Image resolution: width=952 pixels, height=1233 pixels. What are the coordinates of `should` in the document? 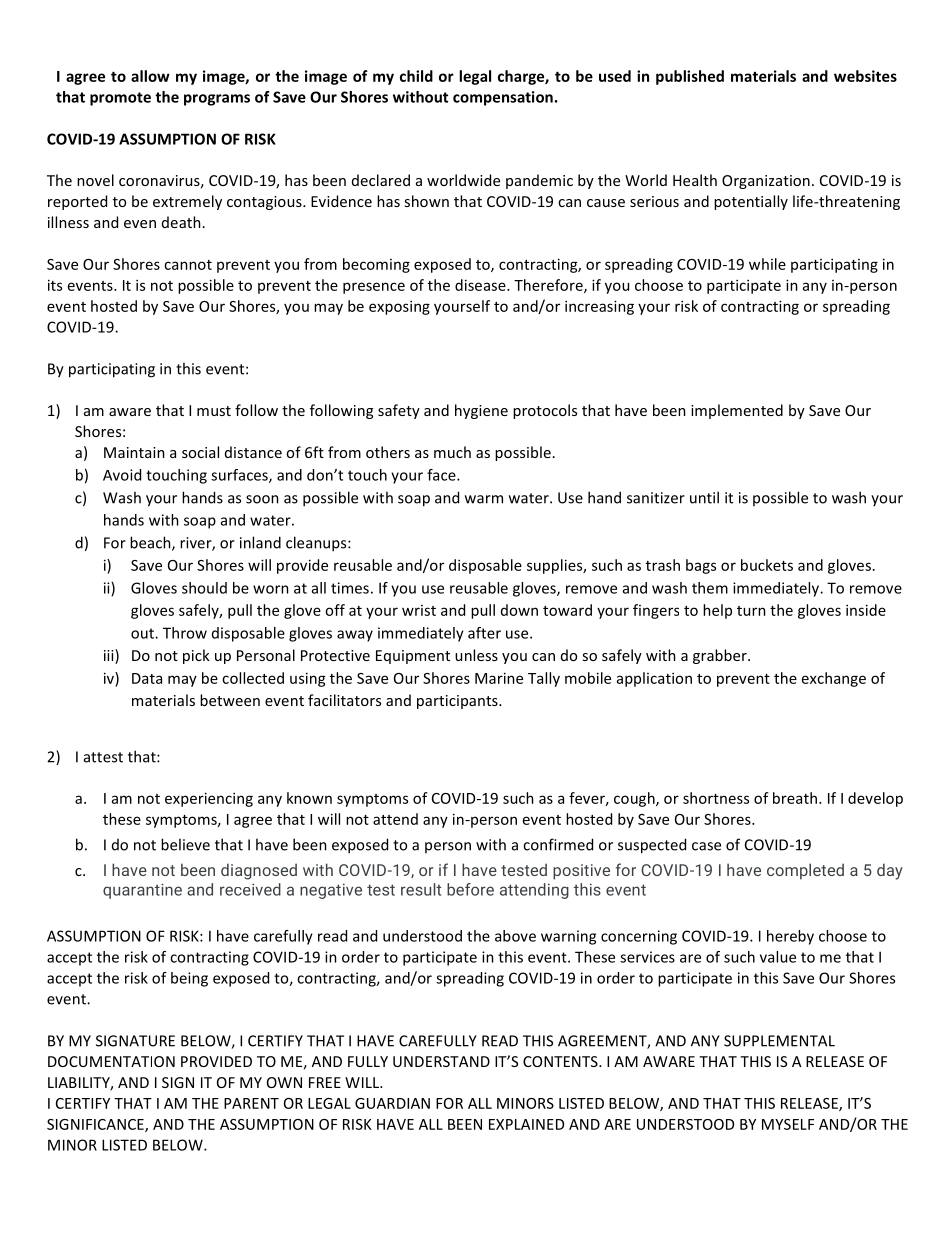 It's located at (204, 588).
